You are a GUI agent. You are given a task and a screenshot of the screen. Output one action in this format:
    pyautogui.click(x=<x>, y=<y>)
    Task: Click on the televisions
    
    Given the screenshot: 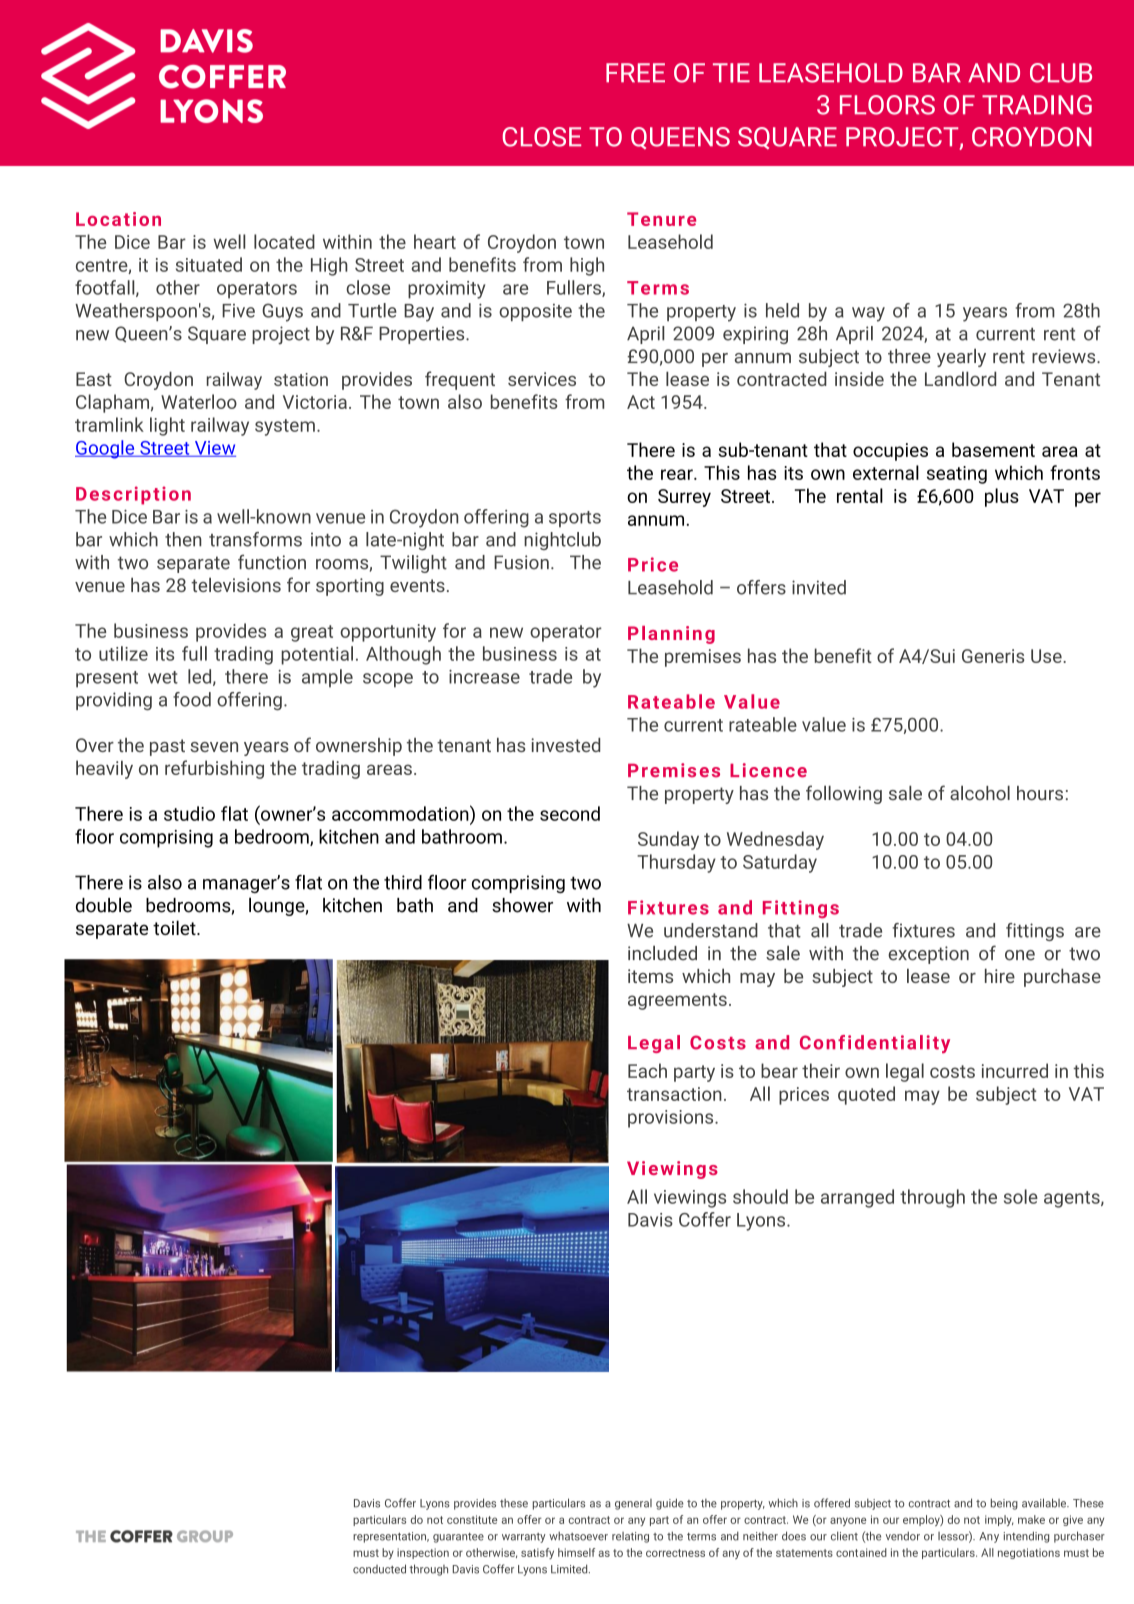 What is the action you would take?
    pyautogui.click(x=236, y=584)
